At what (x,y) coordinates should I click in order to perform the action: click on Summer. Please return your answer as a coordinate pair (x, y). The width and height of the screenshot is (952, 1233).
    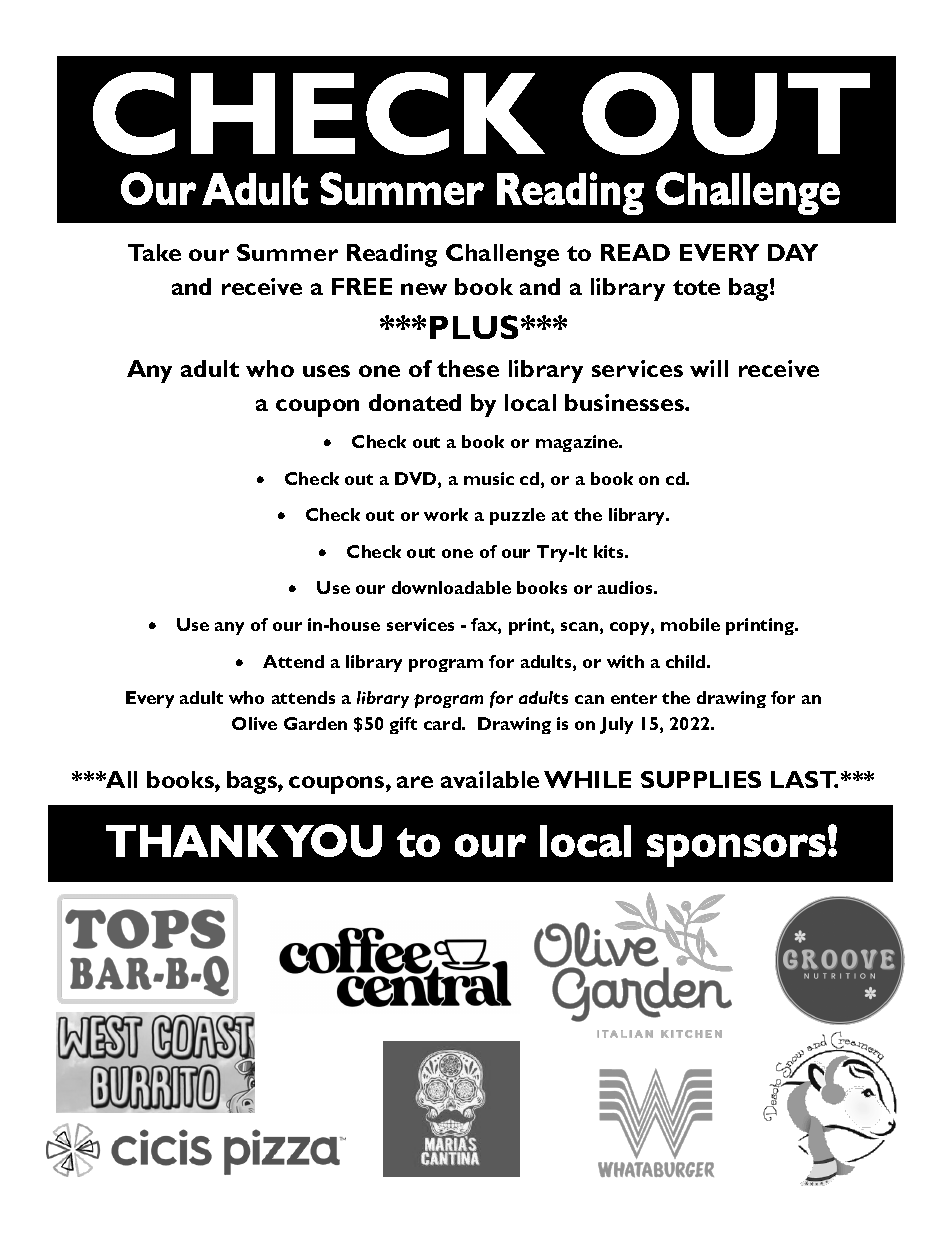
    Looking at the image, I should click on (287, 252).
